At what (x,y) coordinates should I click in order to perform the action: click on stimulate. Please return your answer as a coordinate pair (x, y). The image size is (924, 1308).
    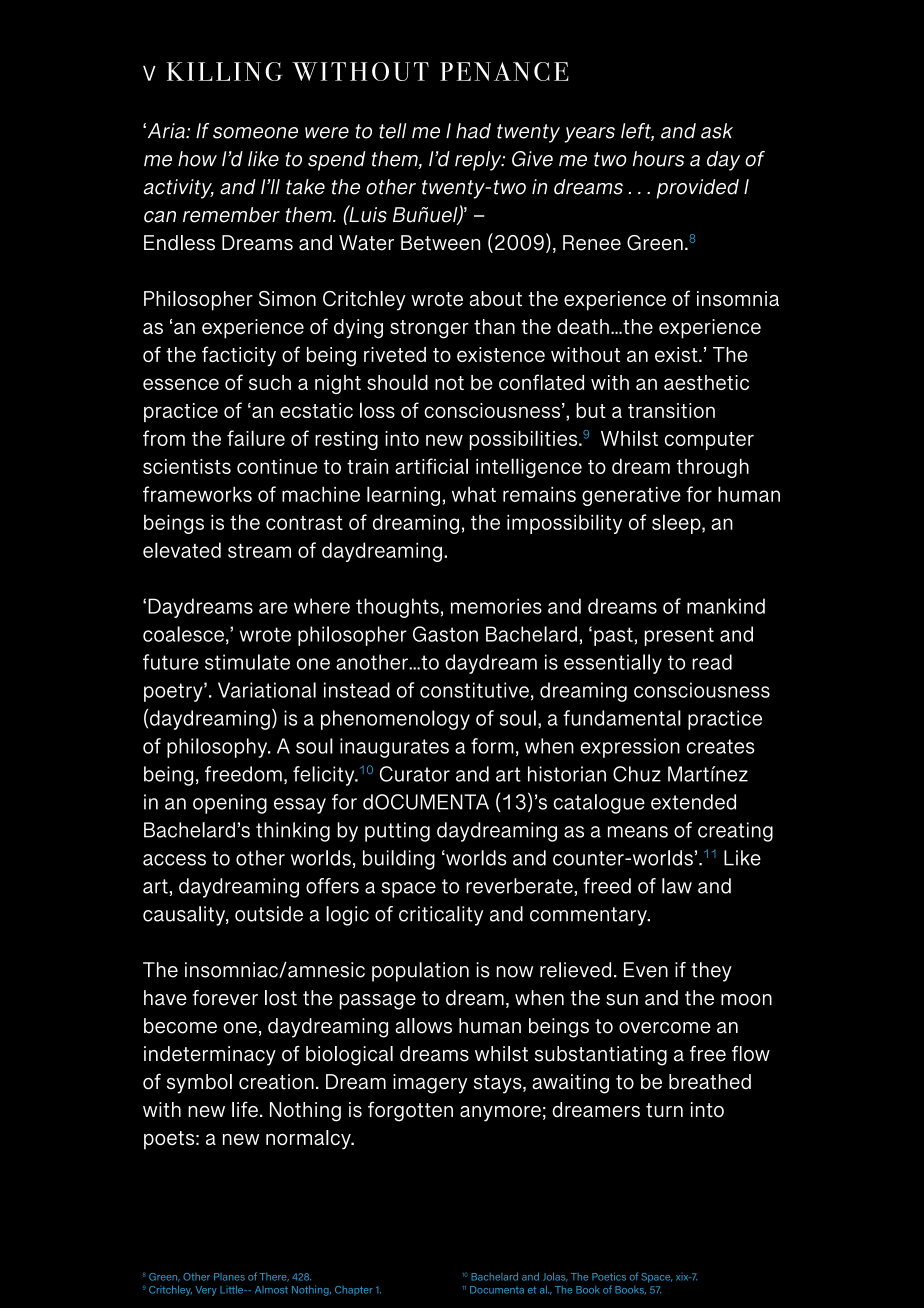
    Looking at the image, I should click on (247, 662).
